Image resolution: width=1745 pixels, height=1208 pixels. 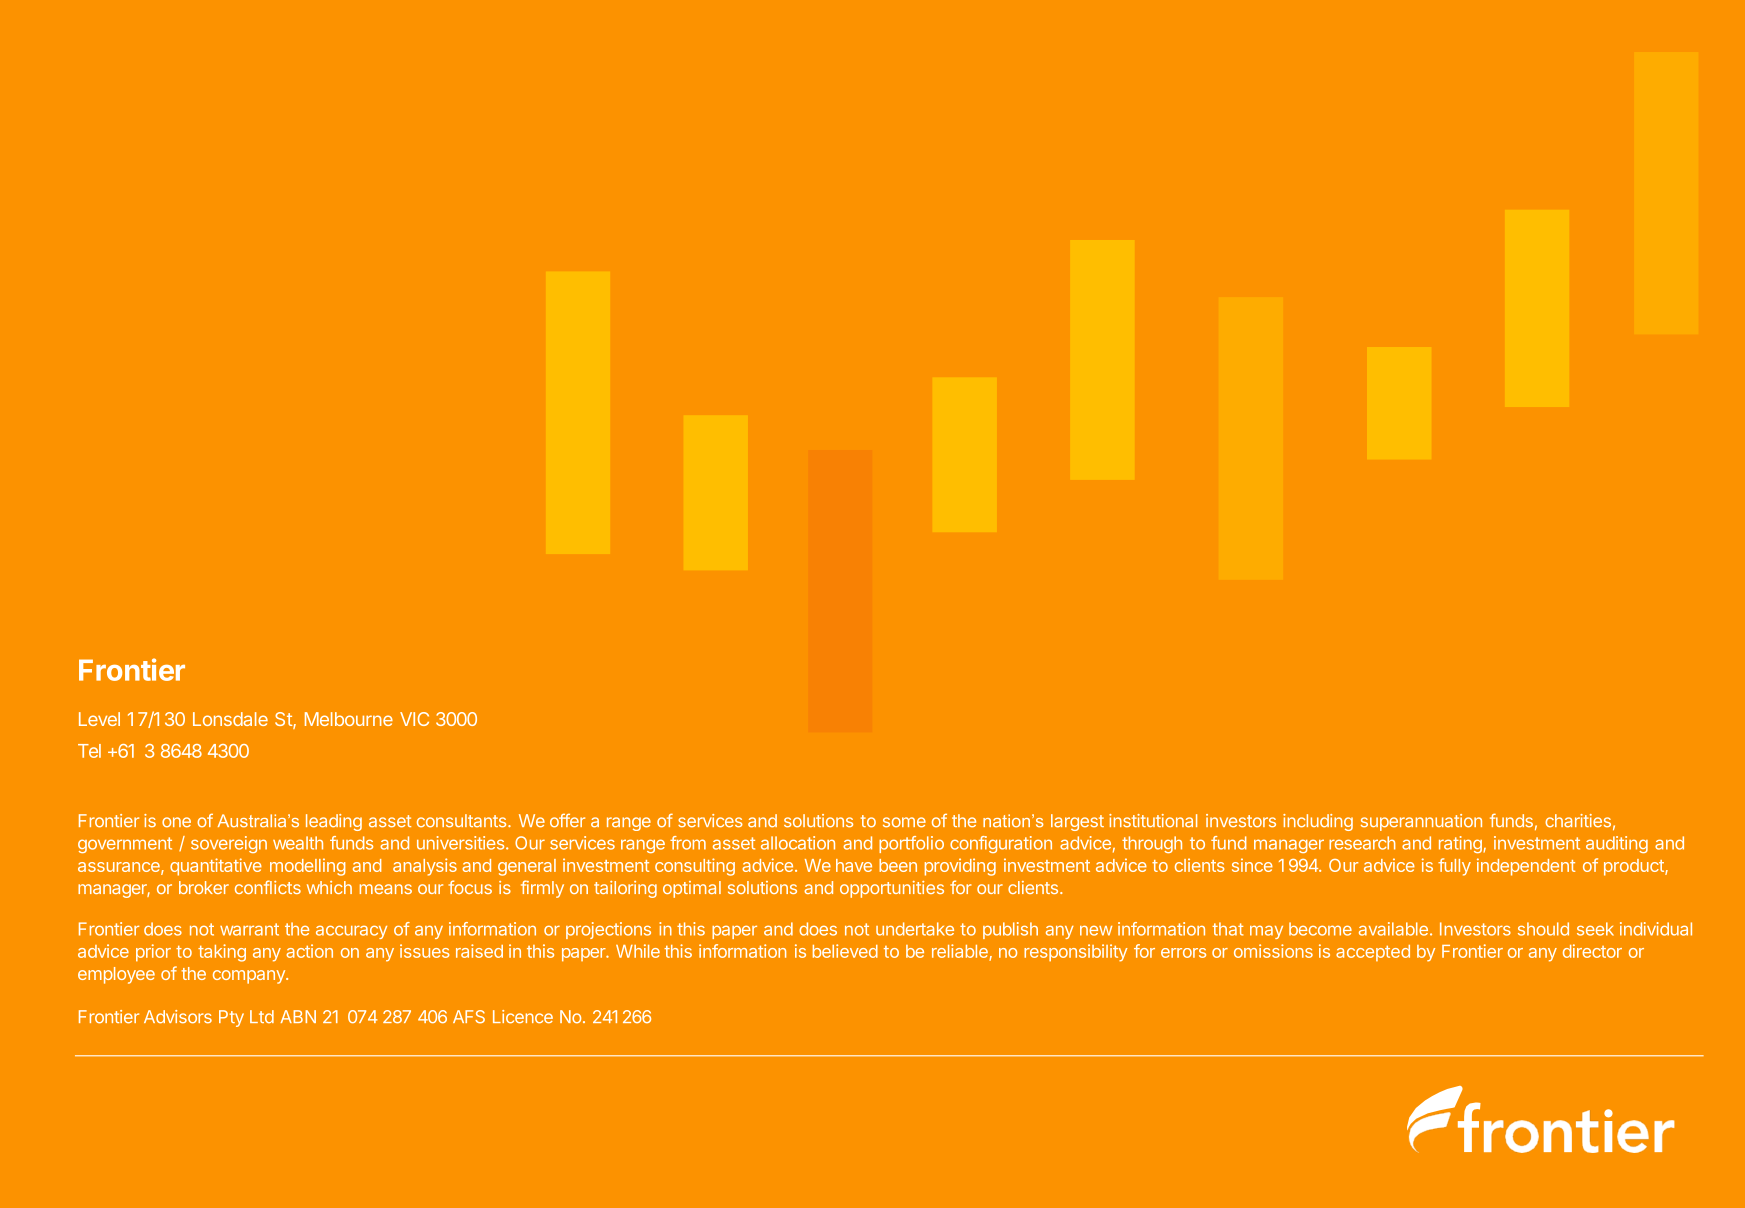 I want to click on Melbourne, so click(x=349, y=719).
